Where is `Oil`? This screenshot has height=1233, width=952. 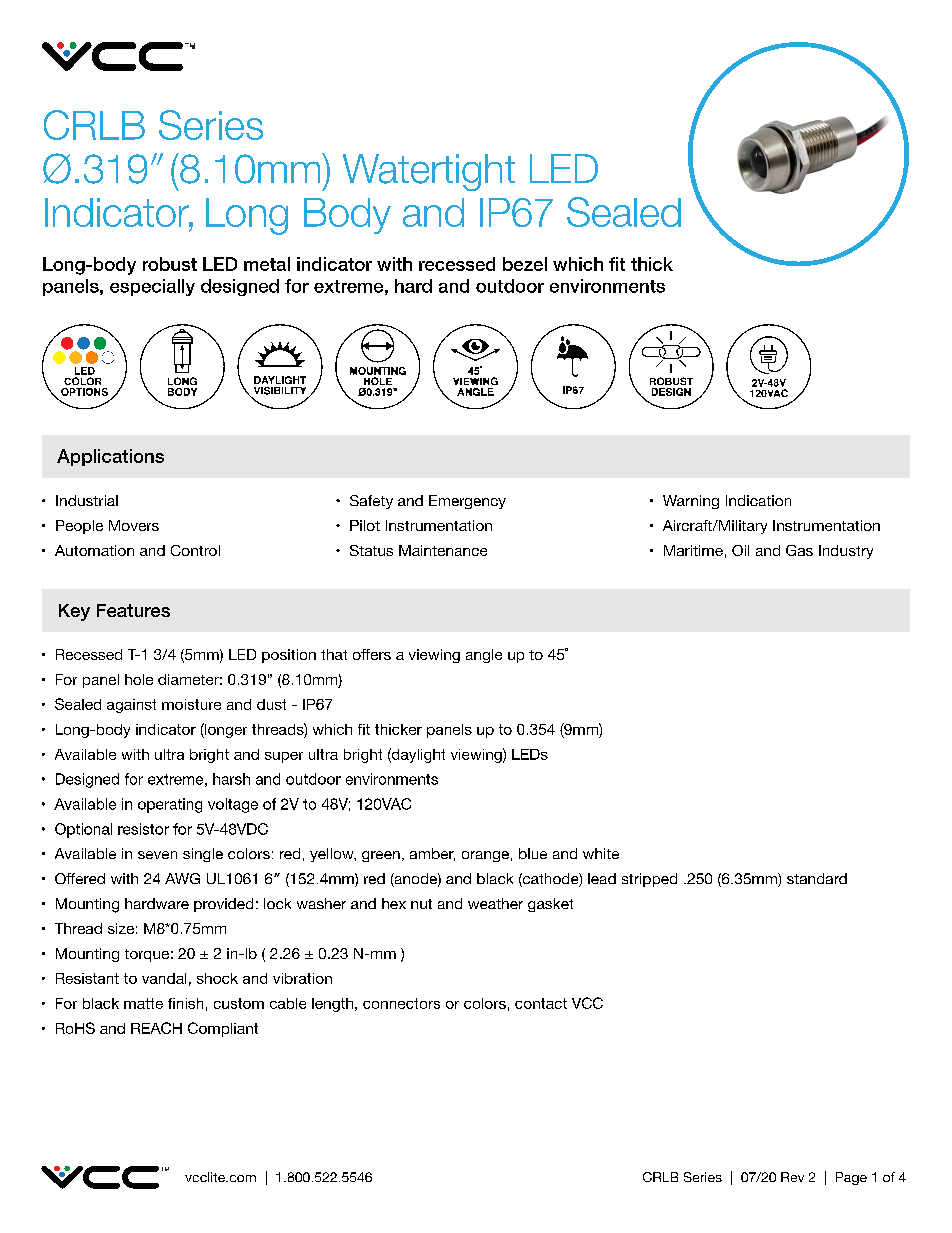
Oil is located at coordinates (740, 550).
